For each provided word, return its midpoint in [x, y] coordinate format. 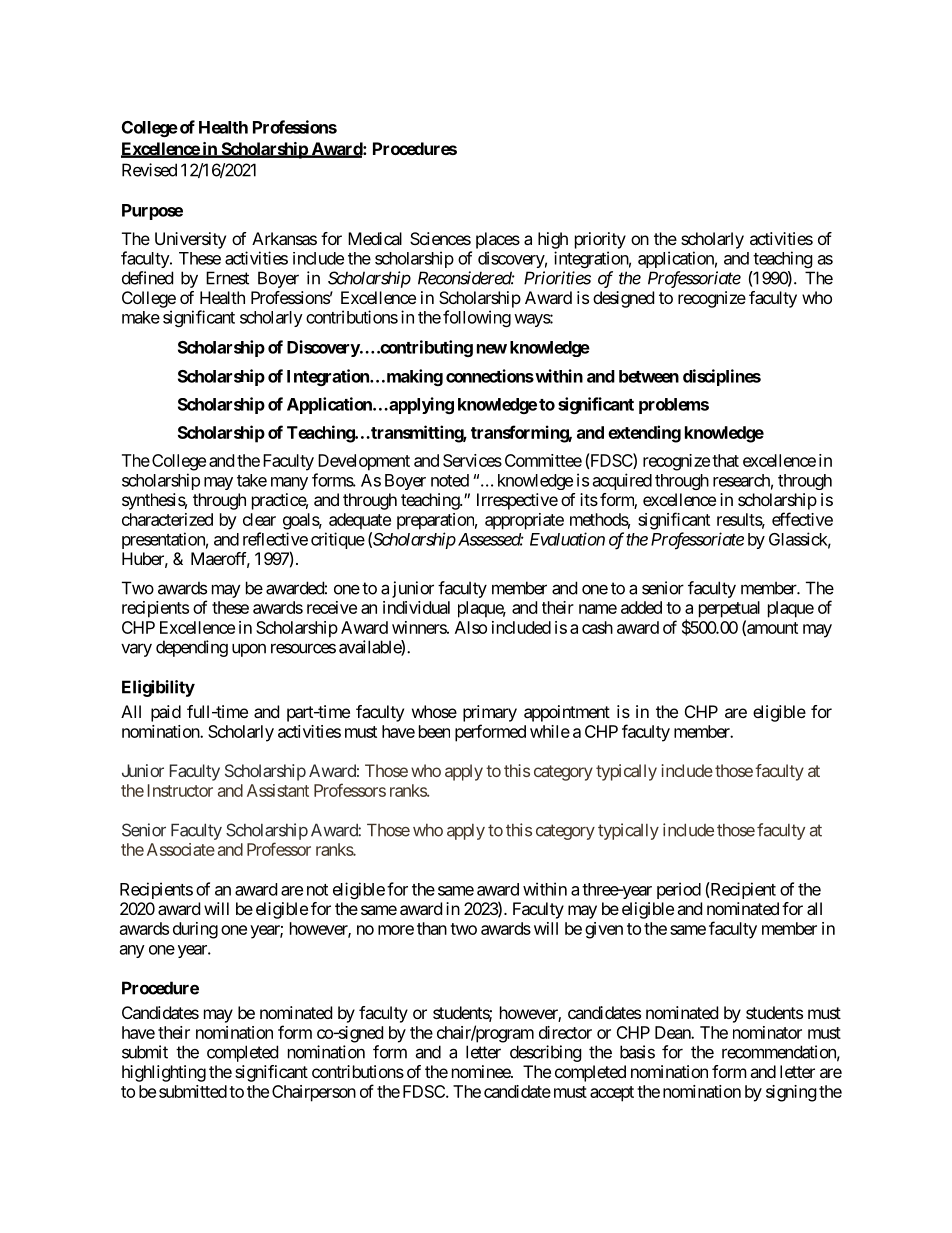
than [432, 928]
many [289, 483]
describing [546, 1053]
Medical [375, 238]
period [679, 890]
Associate [181, 849]
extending [644, 434]
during [195, 930]
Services [472, 460]
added [641, 607]
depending [192, 648]
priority [600, 240]
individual [416, 607]
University [190, 240]
